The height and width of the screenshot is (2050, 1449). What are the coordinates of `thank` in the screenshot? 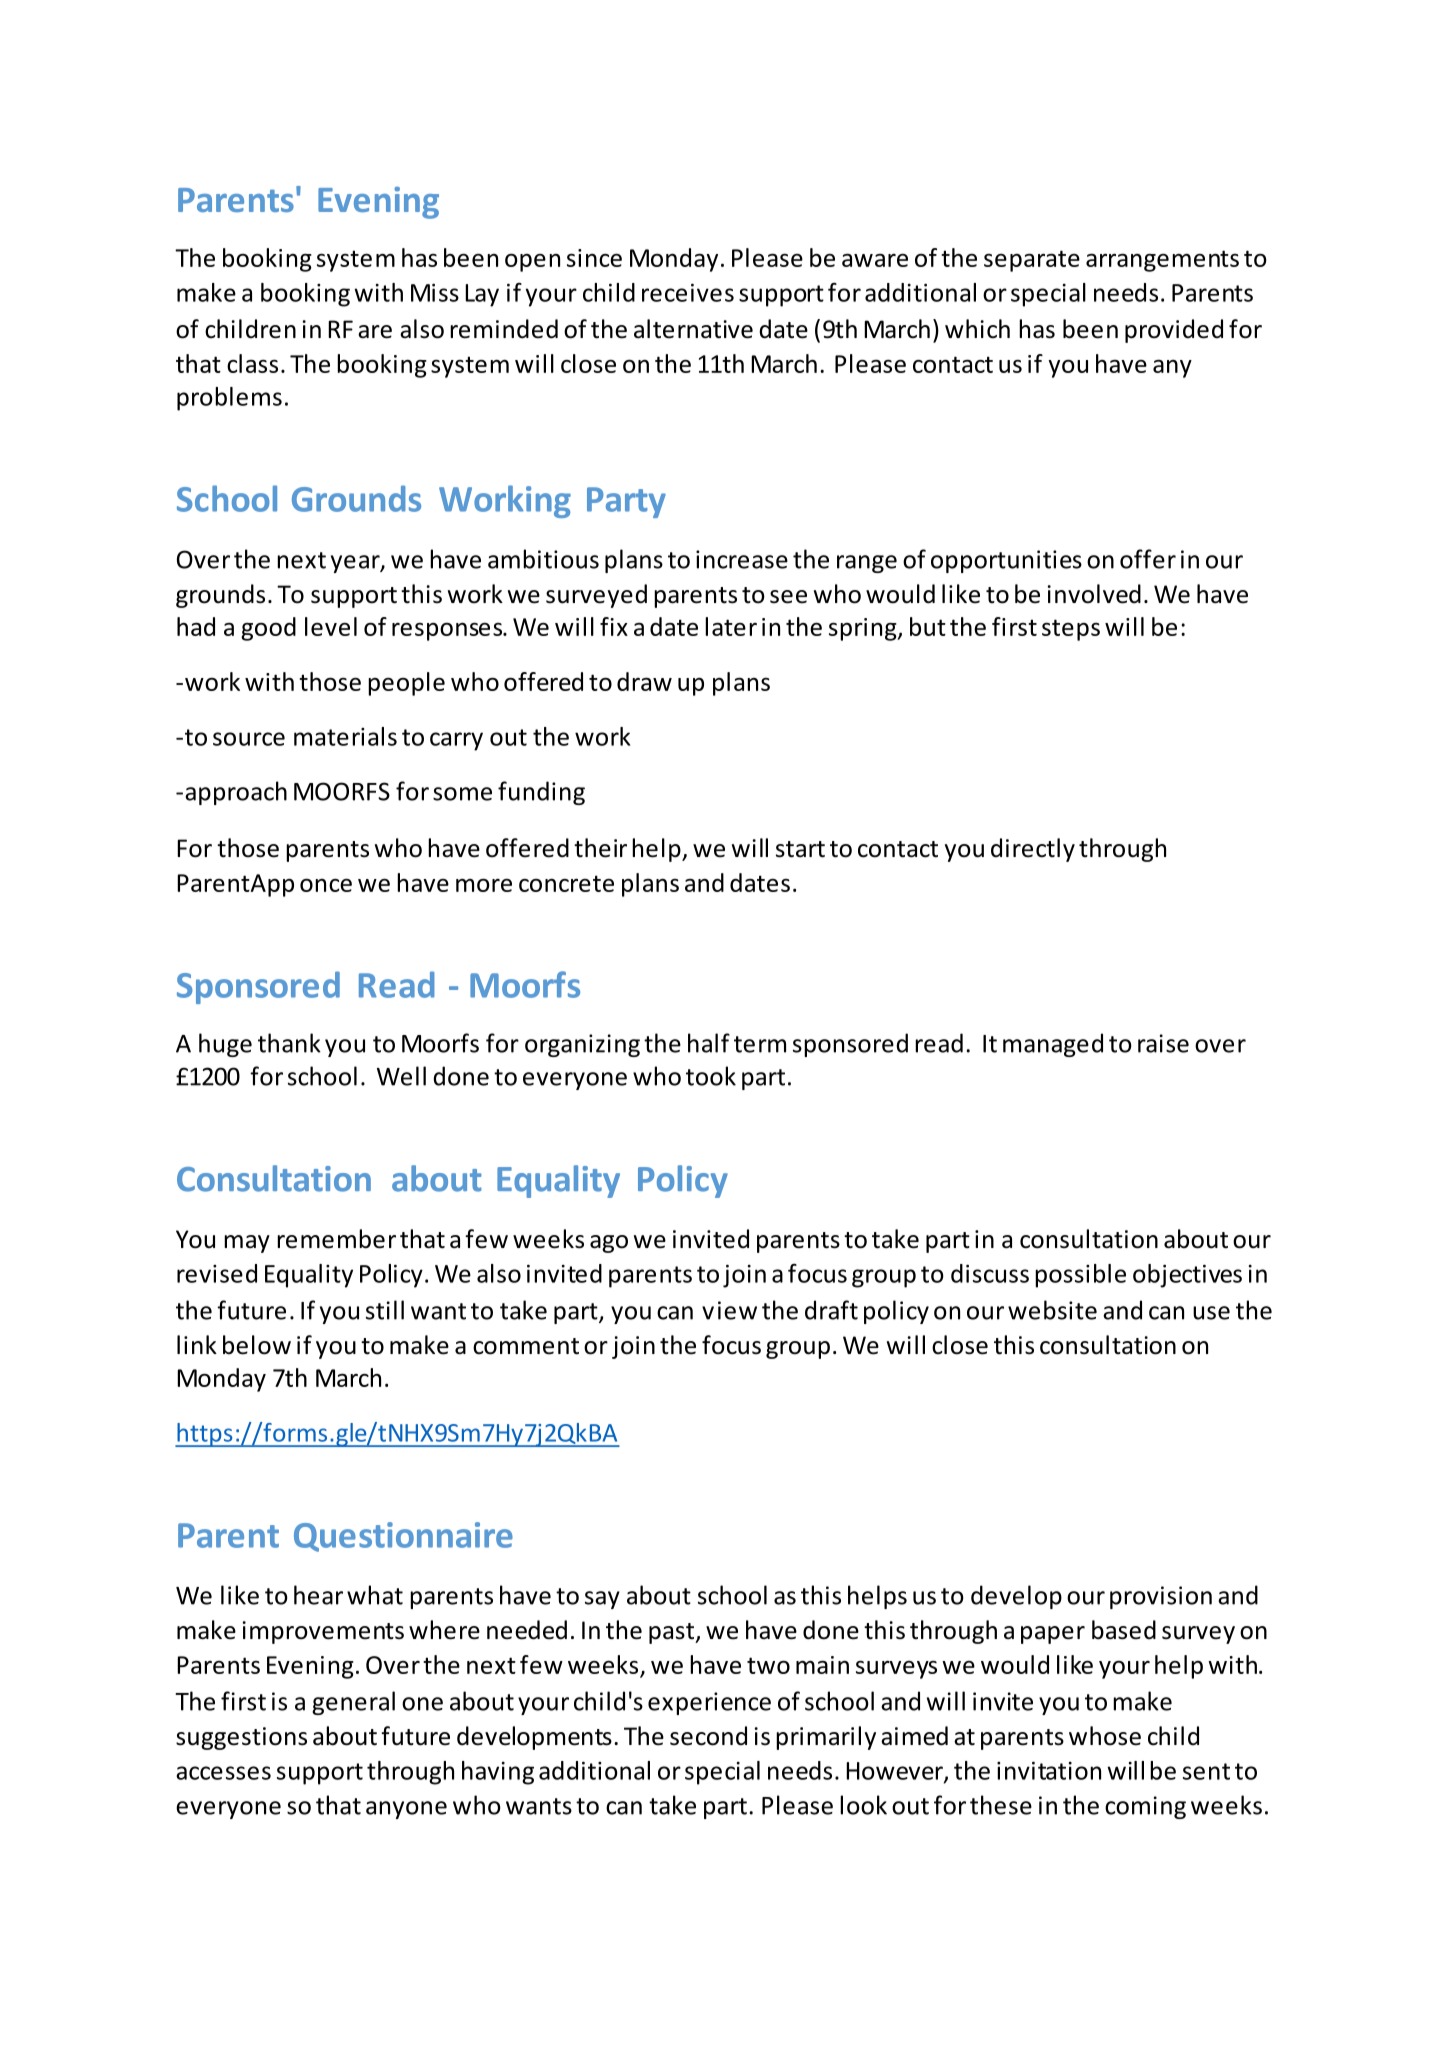 It's located at (289, 1043).
